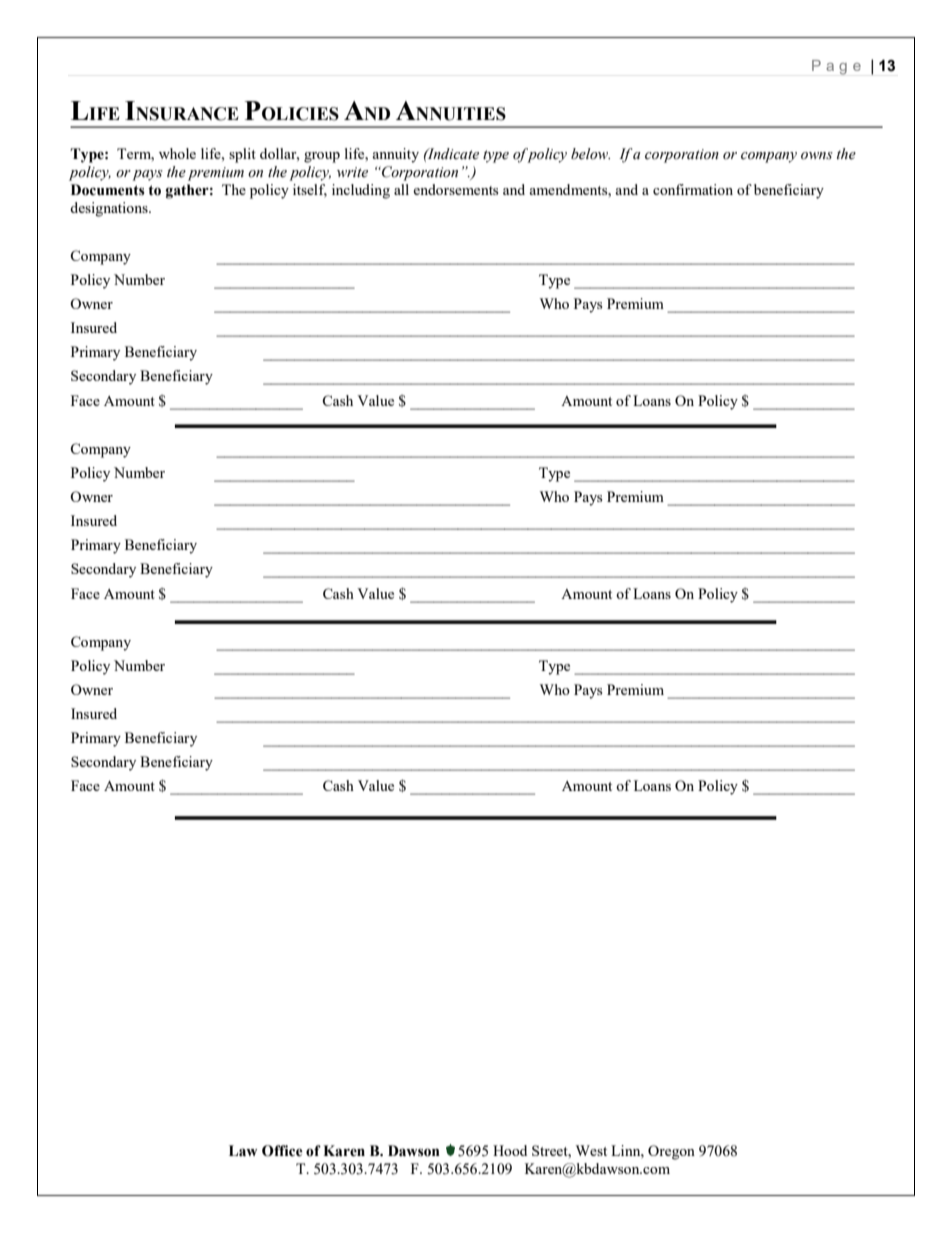  I want to click on confirmation, so click(693, 189).
